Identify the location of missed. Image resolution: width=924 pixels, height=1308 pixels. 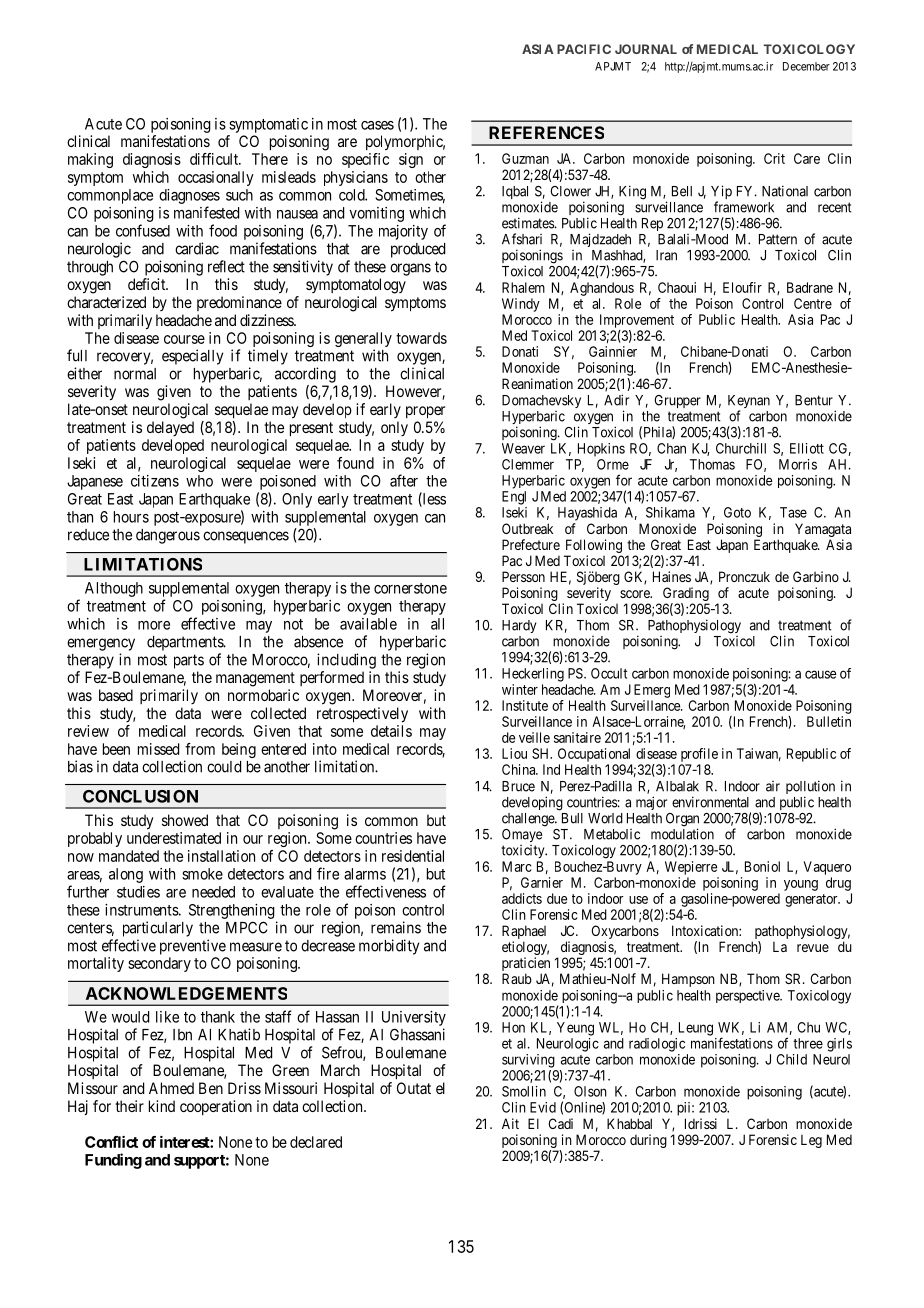
(158, 749).
